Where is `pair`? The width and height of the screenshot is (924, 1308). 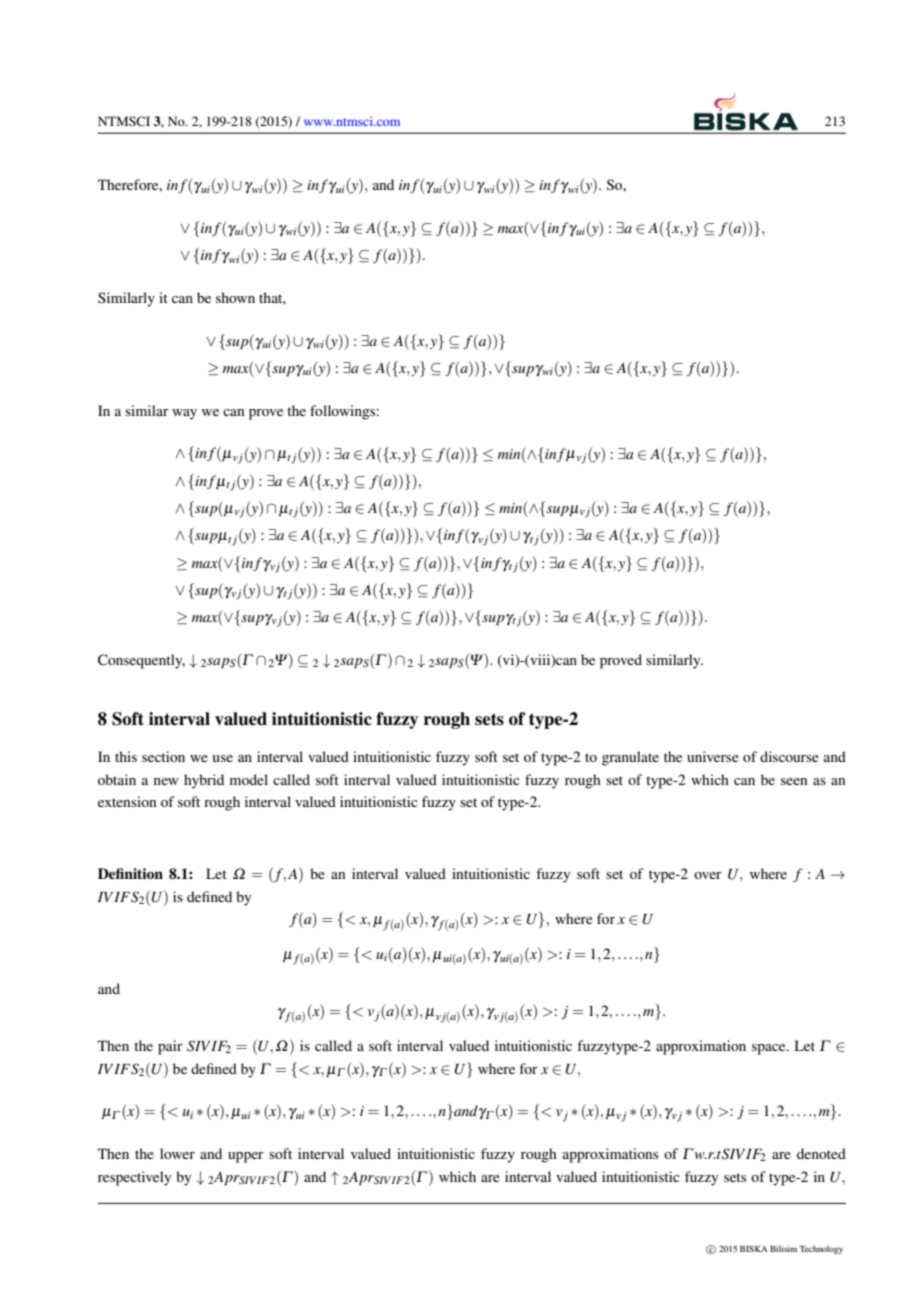 pair is located at coordinates (170, 1047).
